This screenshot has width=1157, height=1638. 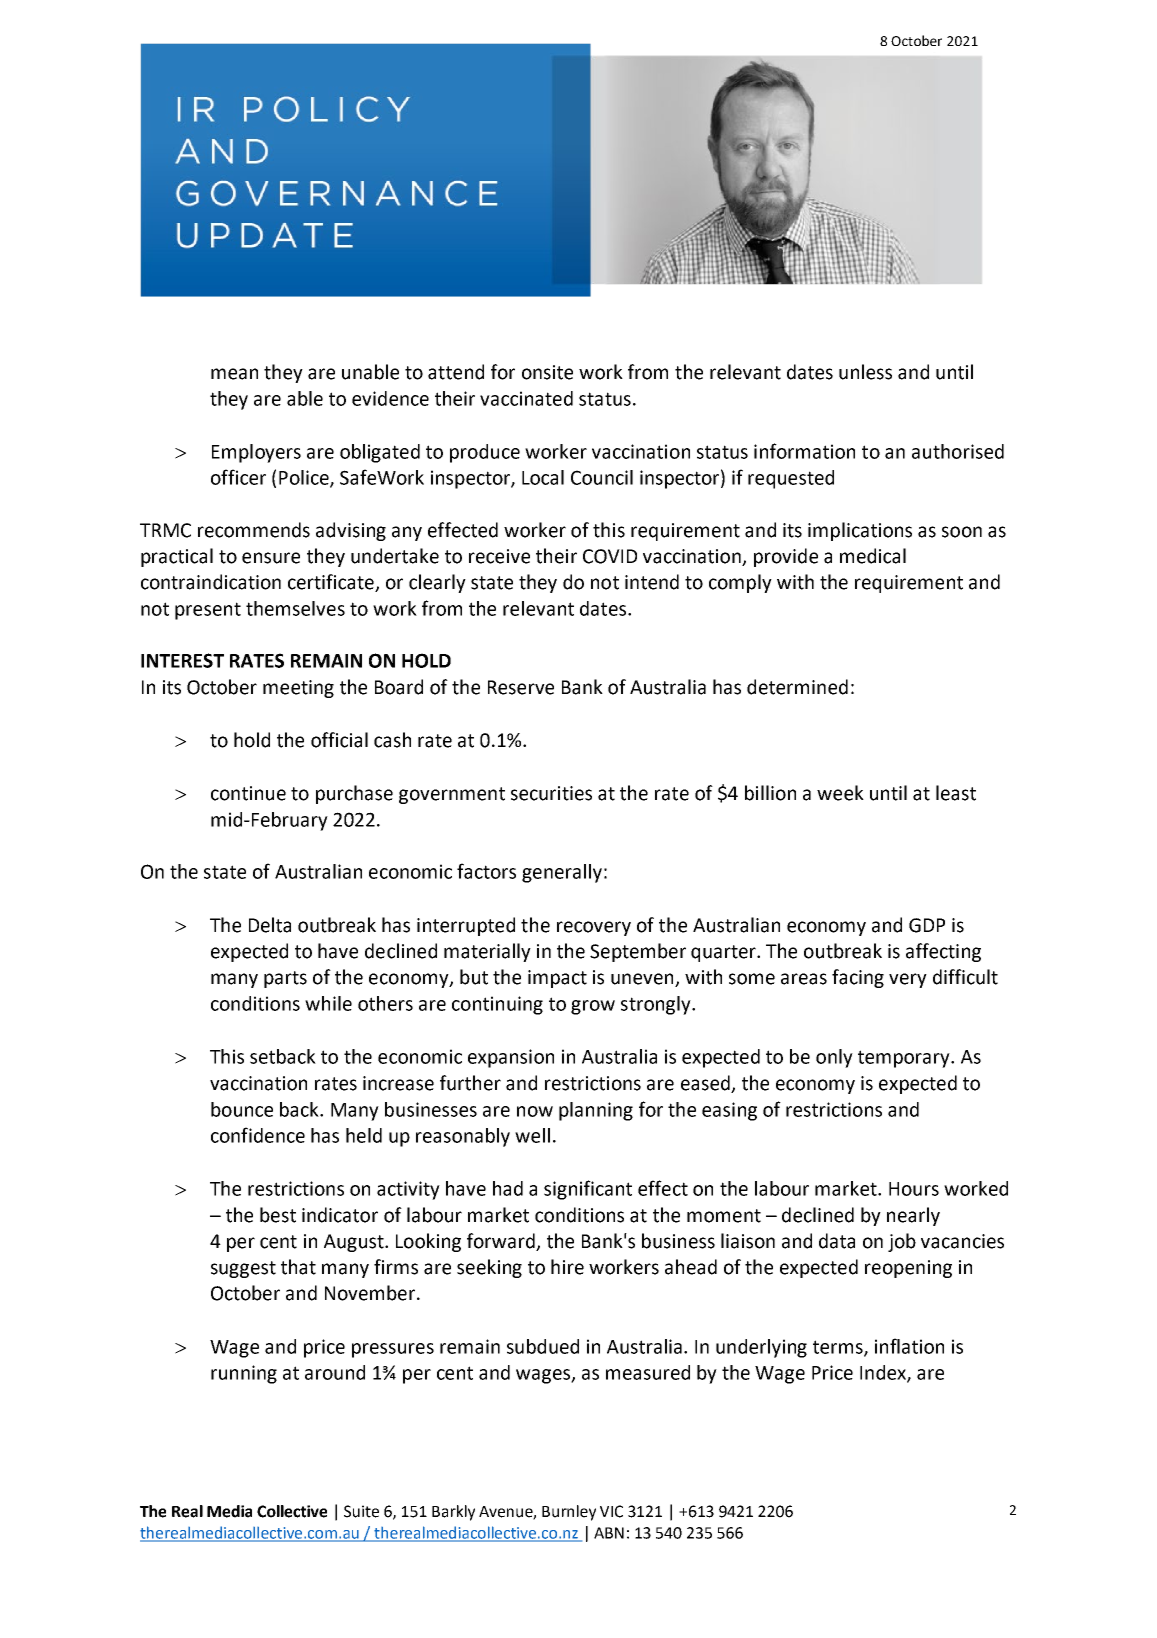 What do you see at coordinates (234, 374) in the screenshot?
I see `mean` at bounding box center [234, 374].
